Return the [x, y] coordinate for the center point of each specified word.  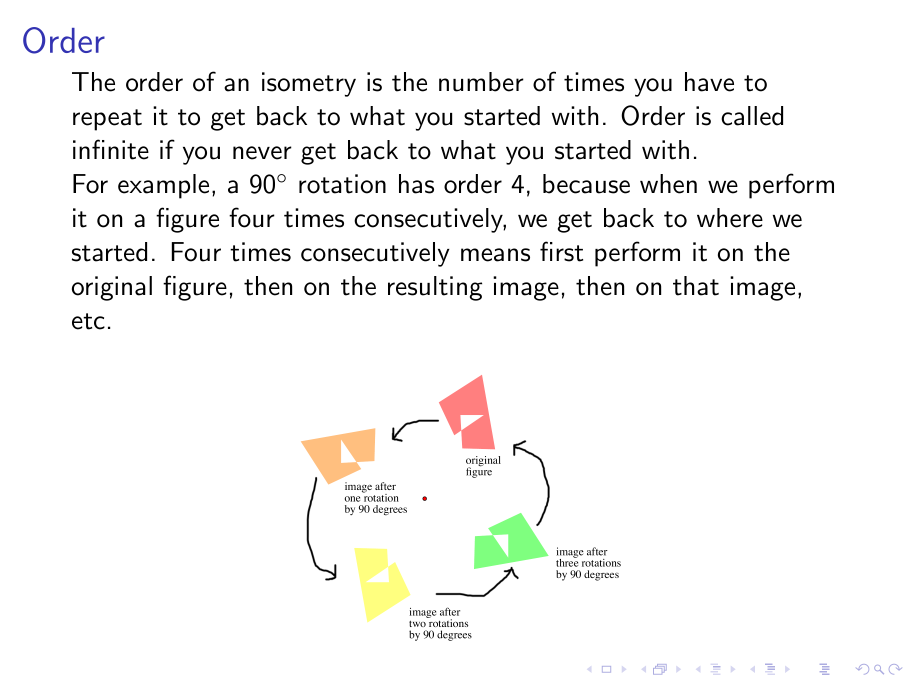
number [481, 82]
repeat [107, 120]
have [709, 82]
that [696, 286]
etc [88, 321]
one [352, 499]
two [417, 624]
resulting [435, 288]
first [561, 251]
